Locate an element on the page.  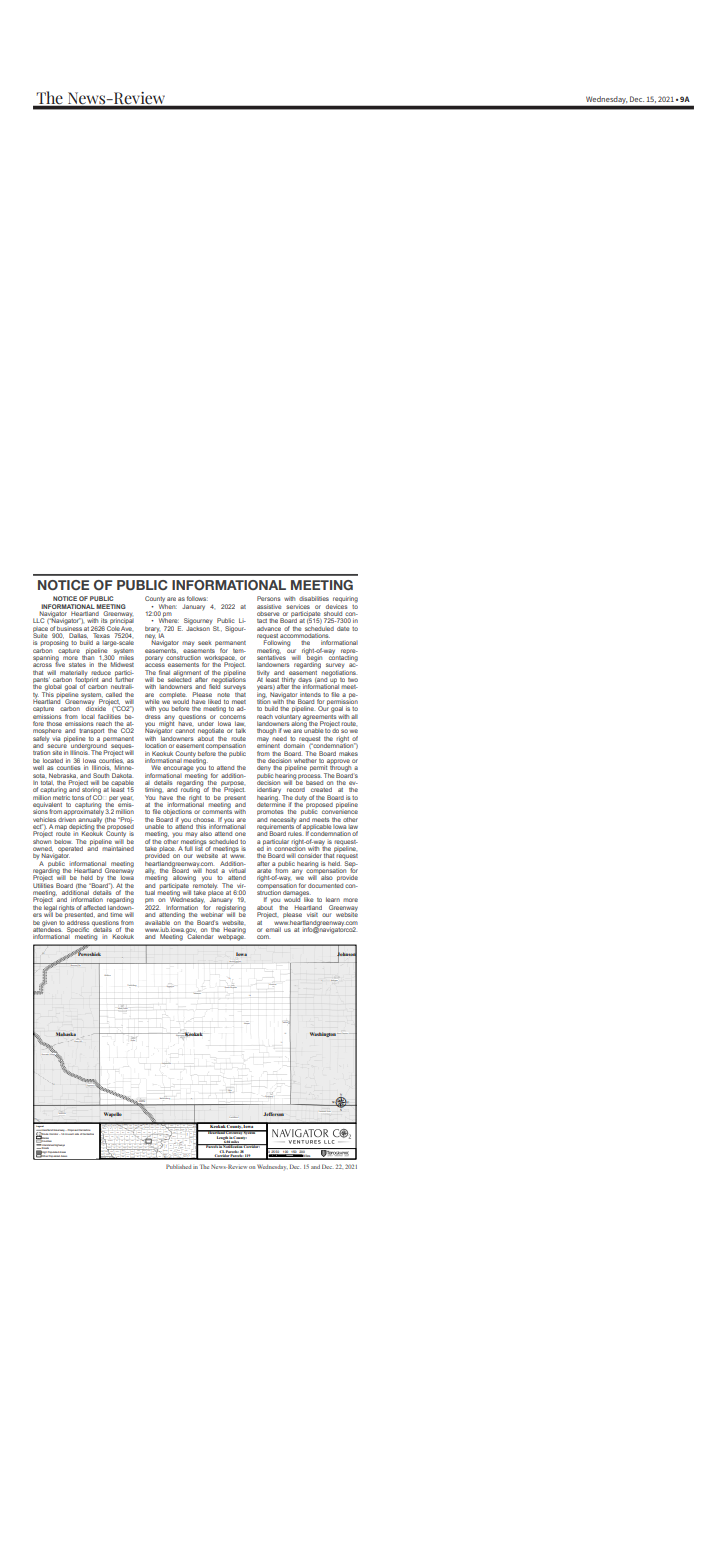
Montgomery is located at coordinates (113, 1144).
